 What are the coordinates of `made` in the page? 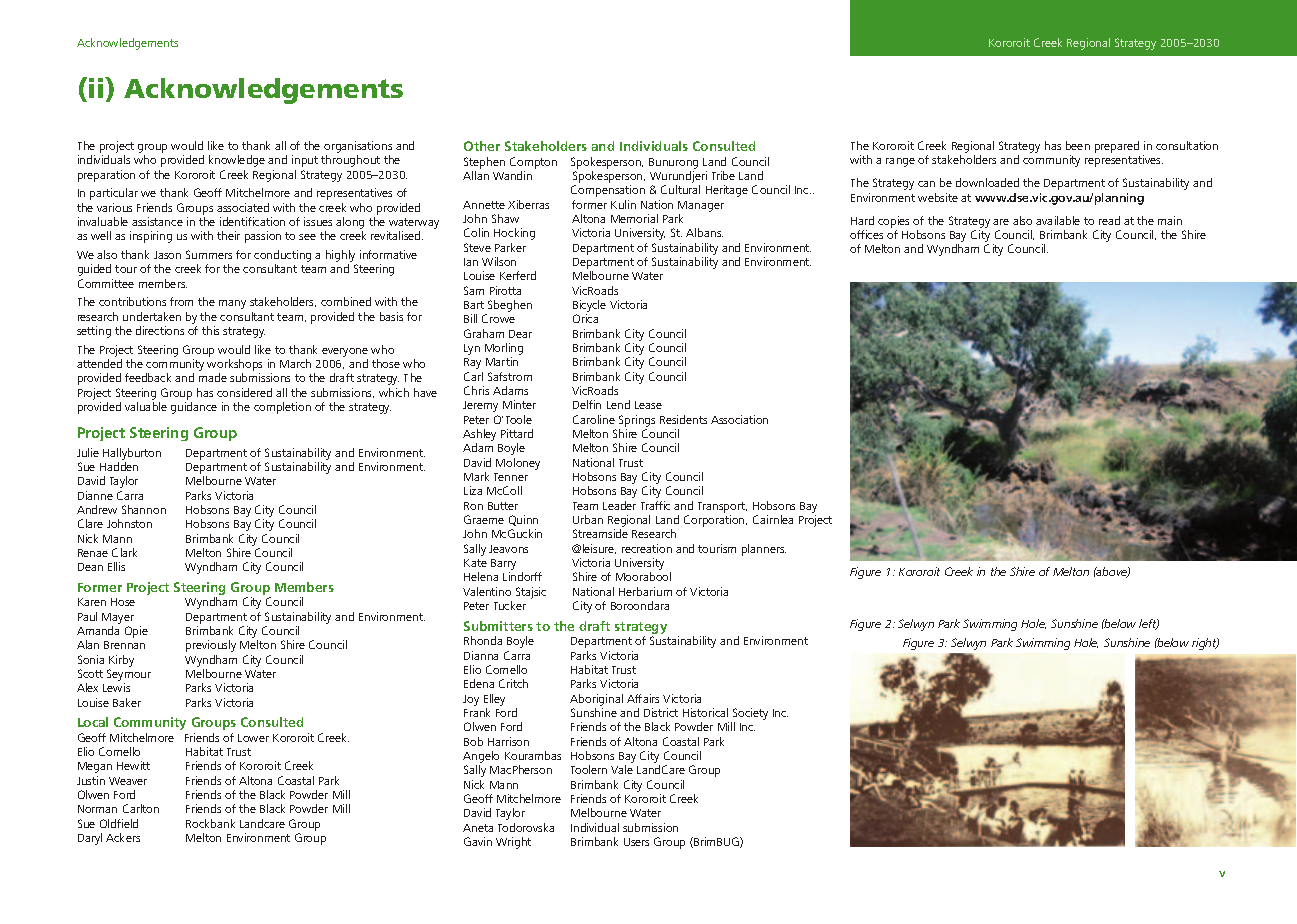 It's located at (213, 377).
